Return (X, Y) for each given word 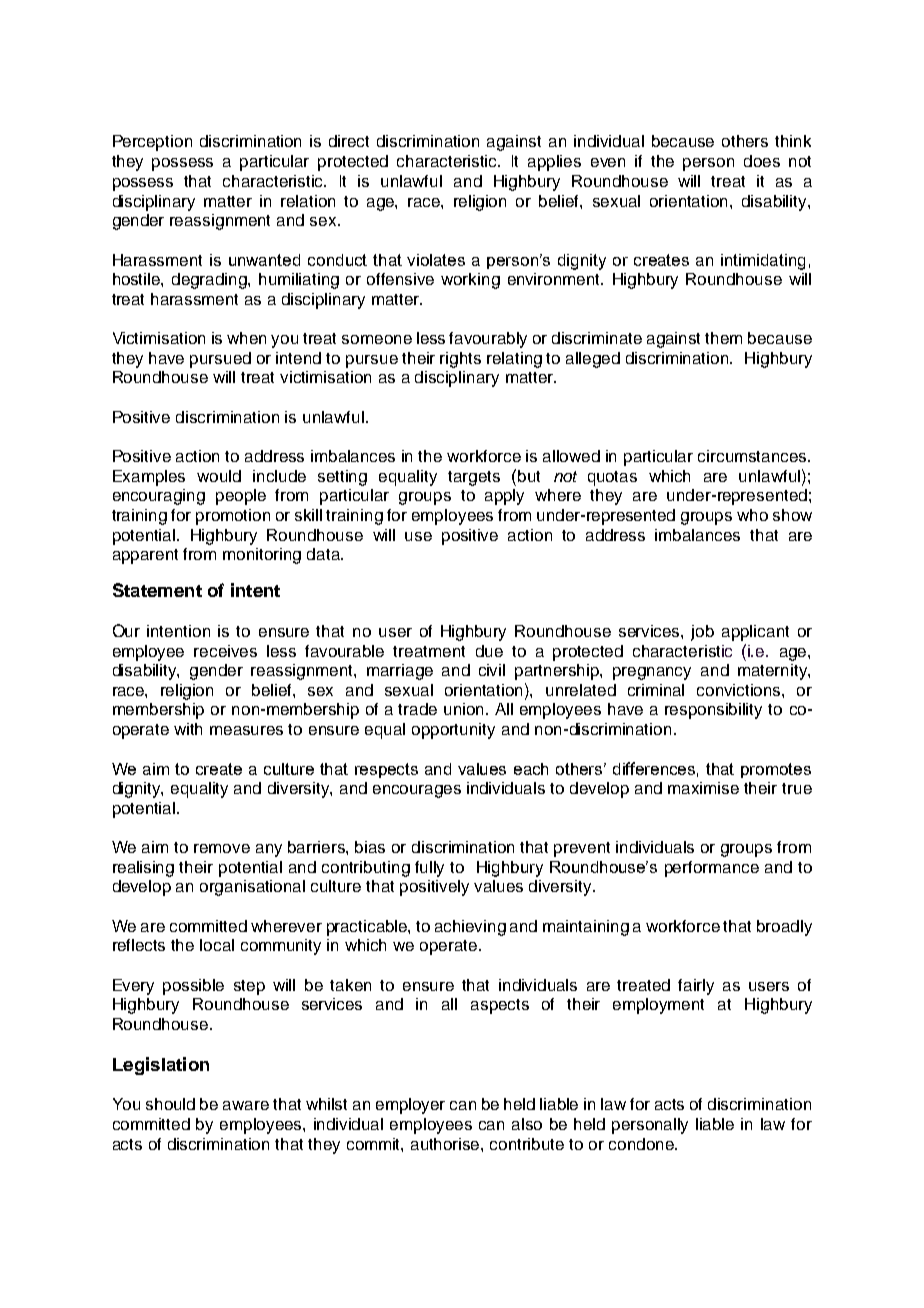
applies (554, 163)
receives (225, 651)
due (489, 651)
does (762, 161)
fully (429, 869)
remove (222, 848)
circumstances (753, 456)
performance (712, 869)
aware (246, 1105)
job (702, 633)
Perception (152, 143)
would (219, 476)
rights (460, 360)
